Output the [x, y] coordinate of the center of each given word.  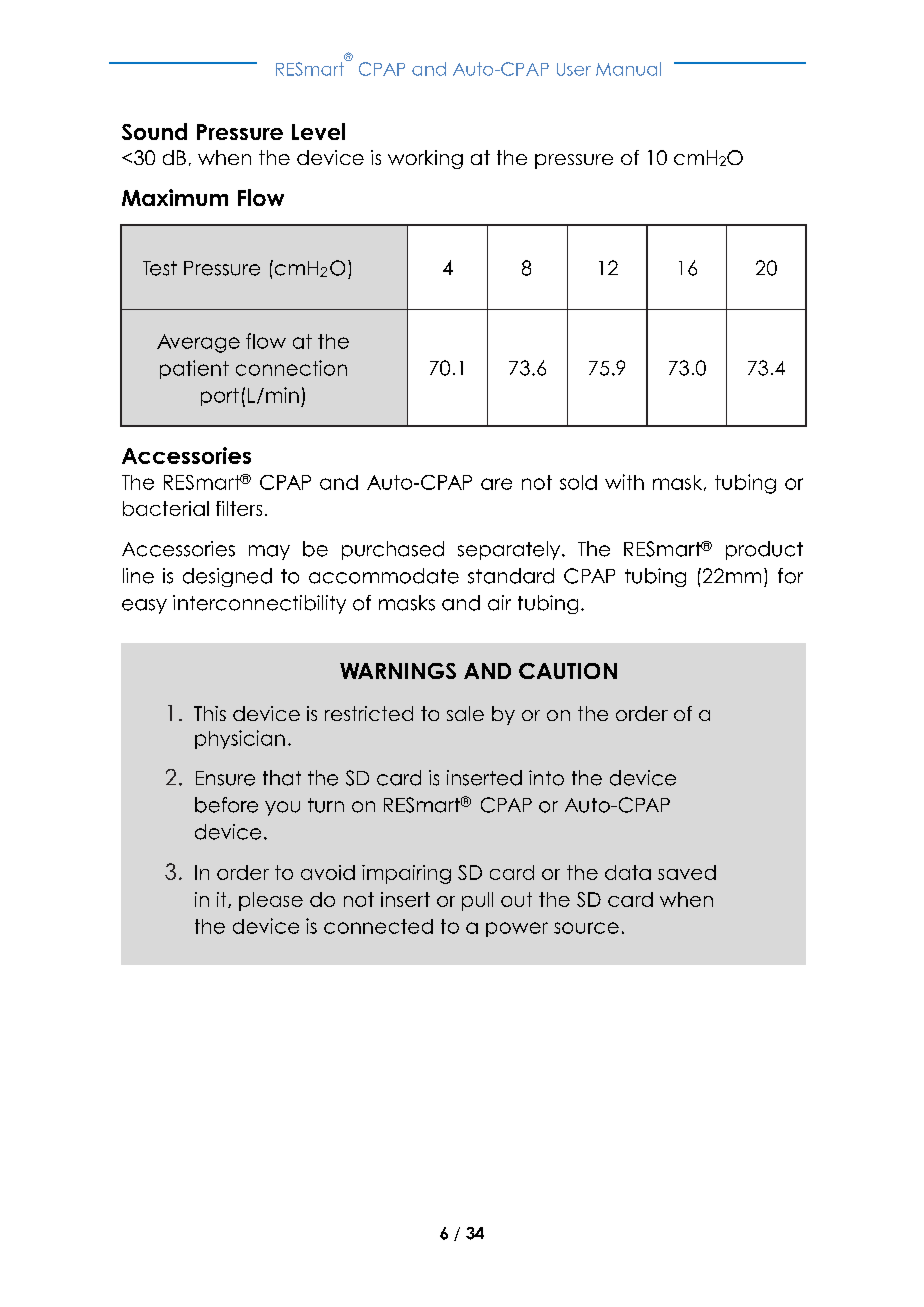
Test [160, 268]
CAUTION [568, 671]
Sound [154, 131]
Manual [628, 69]
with [624, 482]
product [764, 550]
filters [239, 508]
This [210, 713]
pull [477, 901]
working [425, 159]
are [496, 484]
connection [291, 368]
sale [465, 713]
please [271, 901]
